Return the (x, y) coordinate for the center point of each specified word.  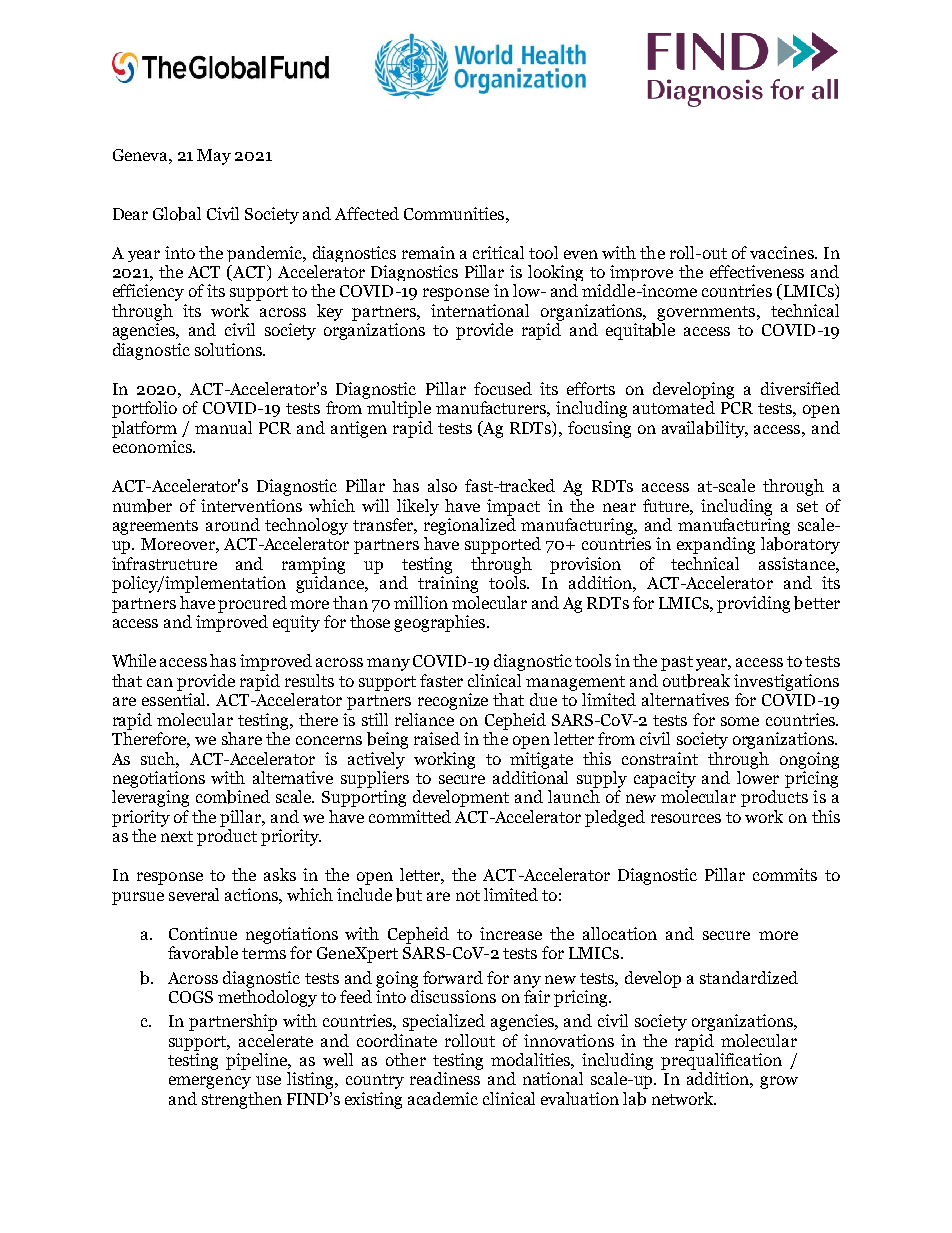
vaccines (783, 252)
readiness (445, 1078)
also (442, 485)
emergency (210, 1082)
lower (758, 777)
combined (233, 797)
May (214, 157)
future (667, 505)
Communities (455, 213)
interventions (251, 505)
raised (437, 738)
